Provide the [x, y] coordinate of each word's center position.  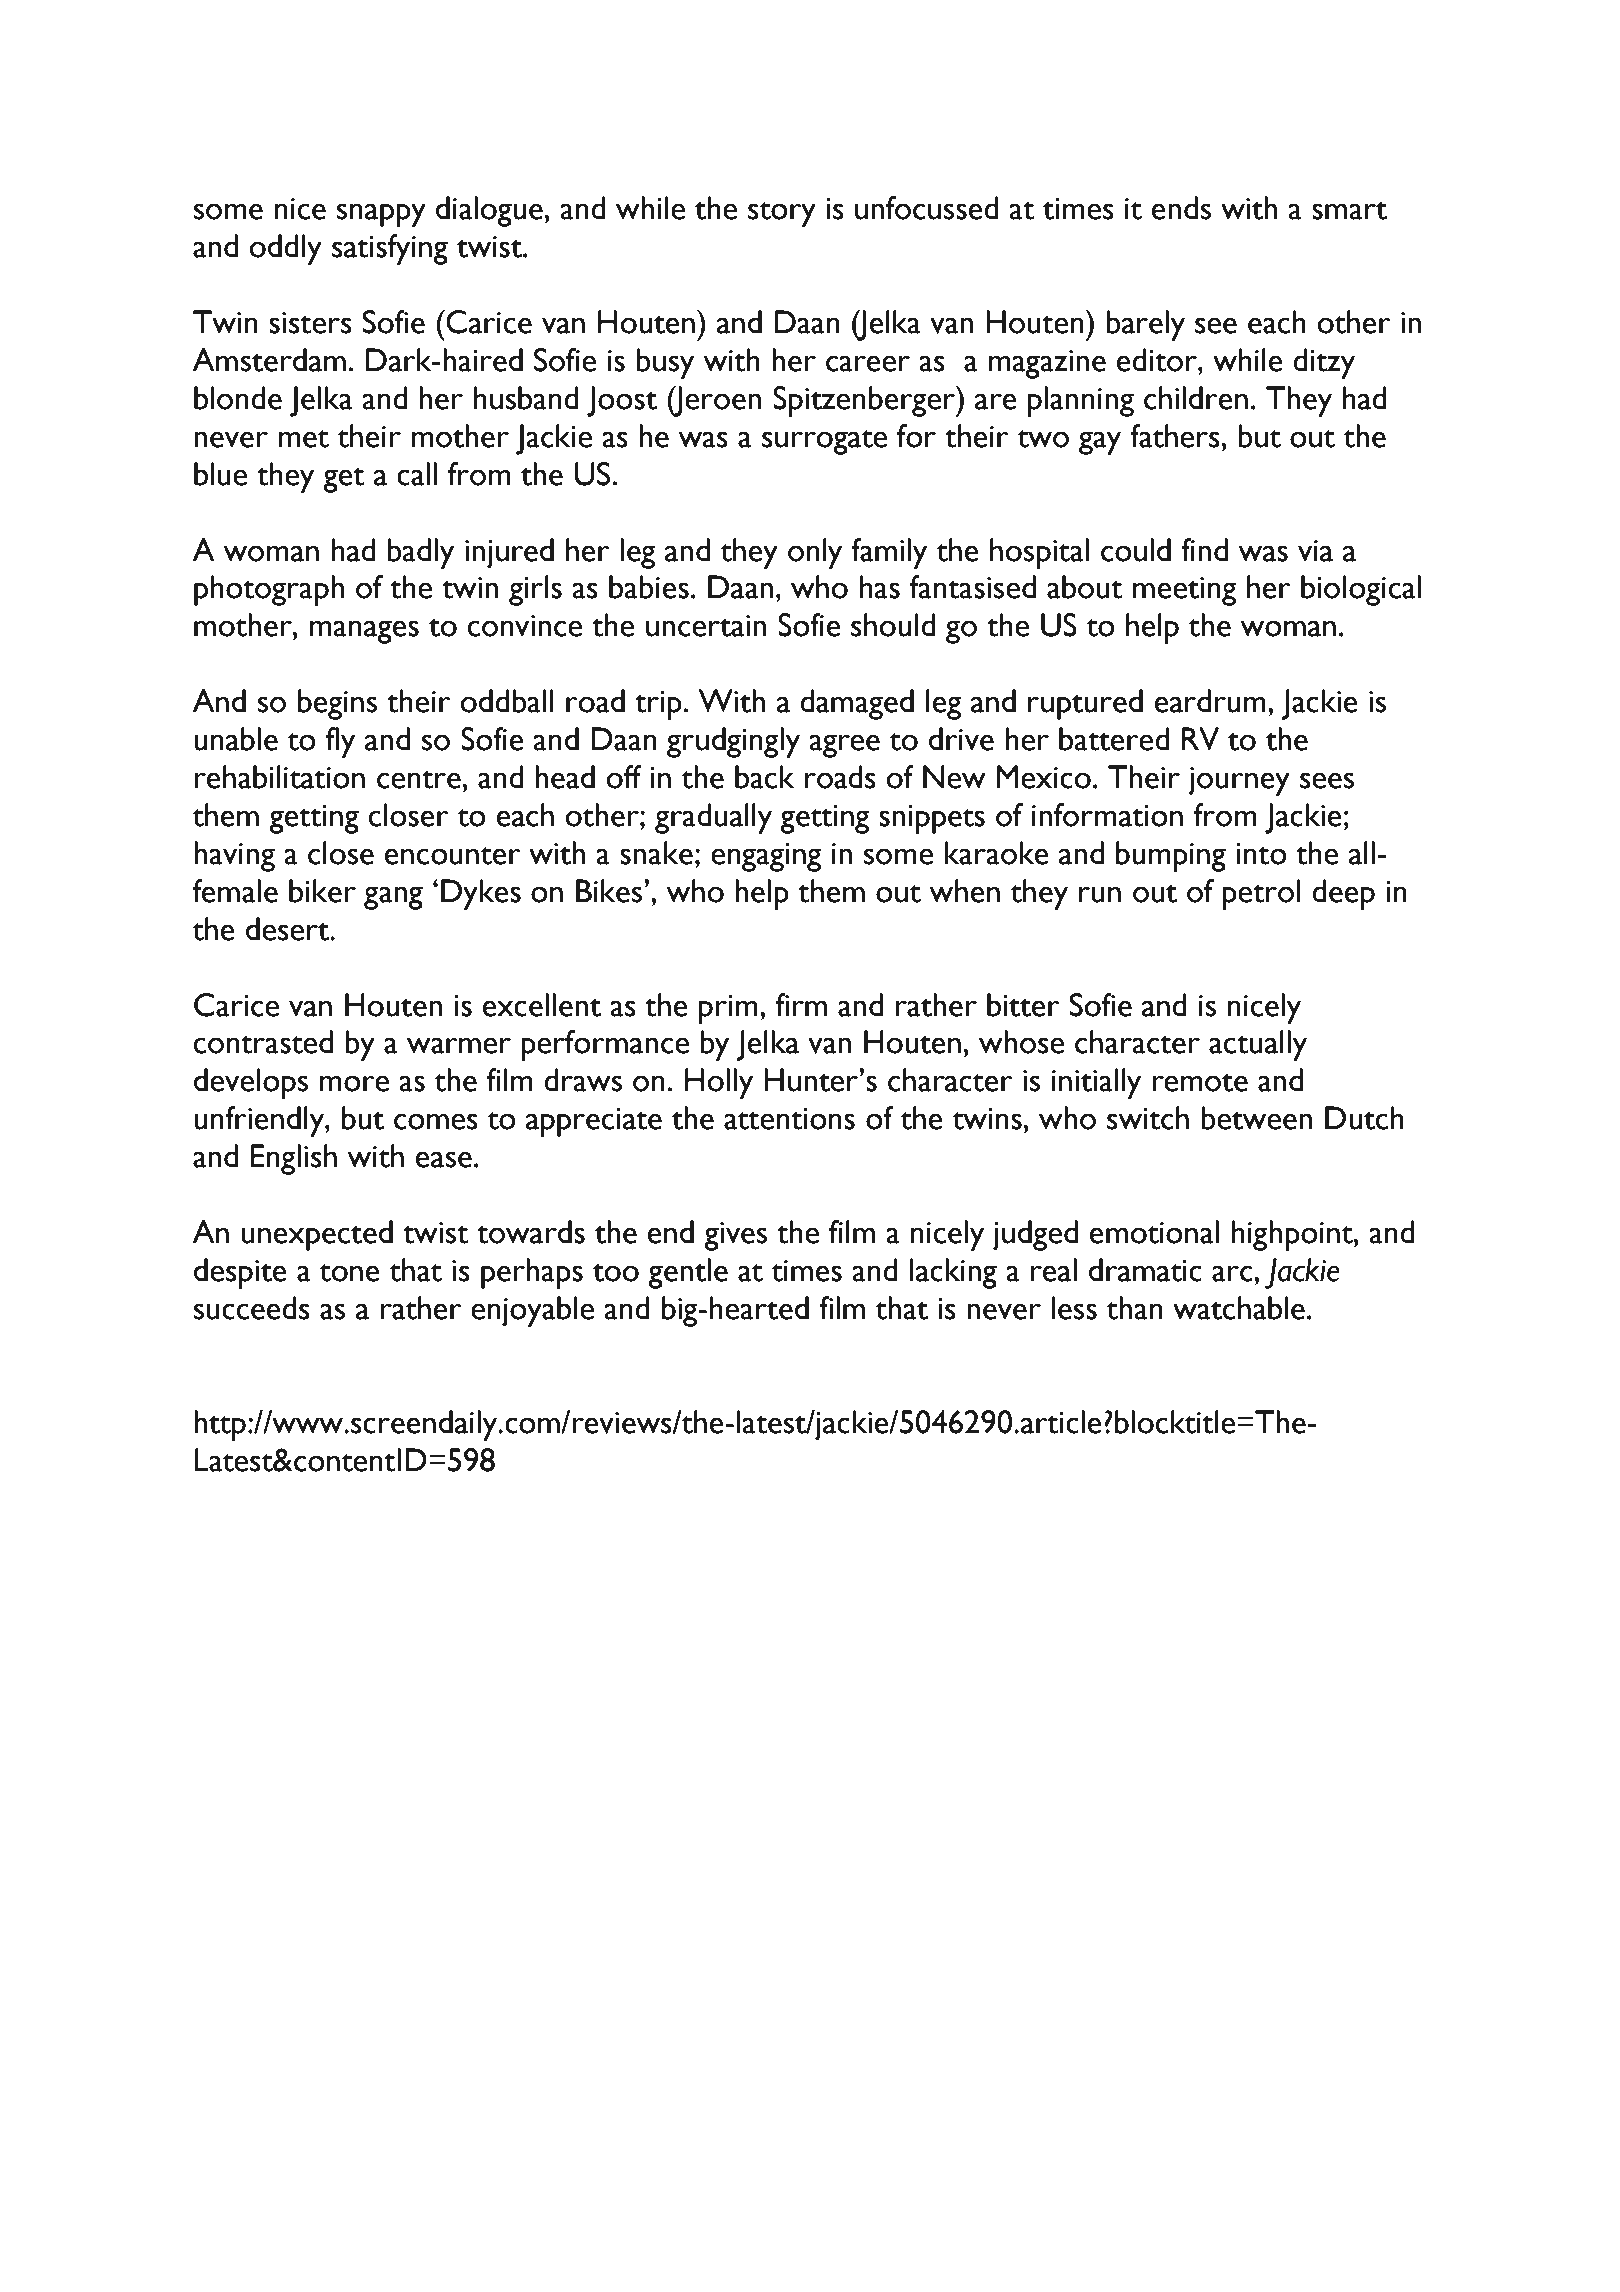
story [782, 214]
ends [1181, 208]
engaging [766, 857]
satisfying [390, 249]
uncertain [706, 626]
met [303, 438]
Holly [719, 1083]
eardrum [1210, 701]
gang [393, 898]
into [1261, 854]
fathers [1175, 436]
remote [1200, 1082]
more [354, 1083]
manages [364, 632]
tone [349, 1272]
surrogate [824, 442]
